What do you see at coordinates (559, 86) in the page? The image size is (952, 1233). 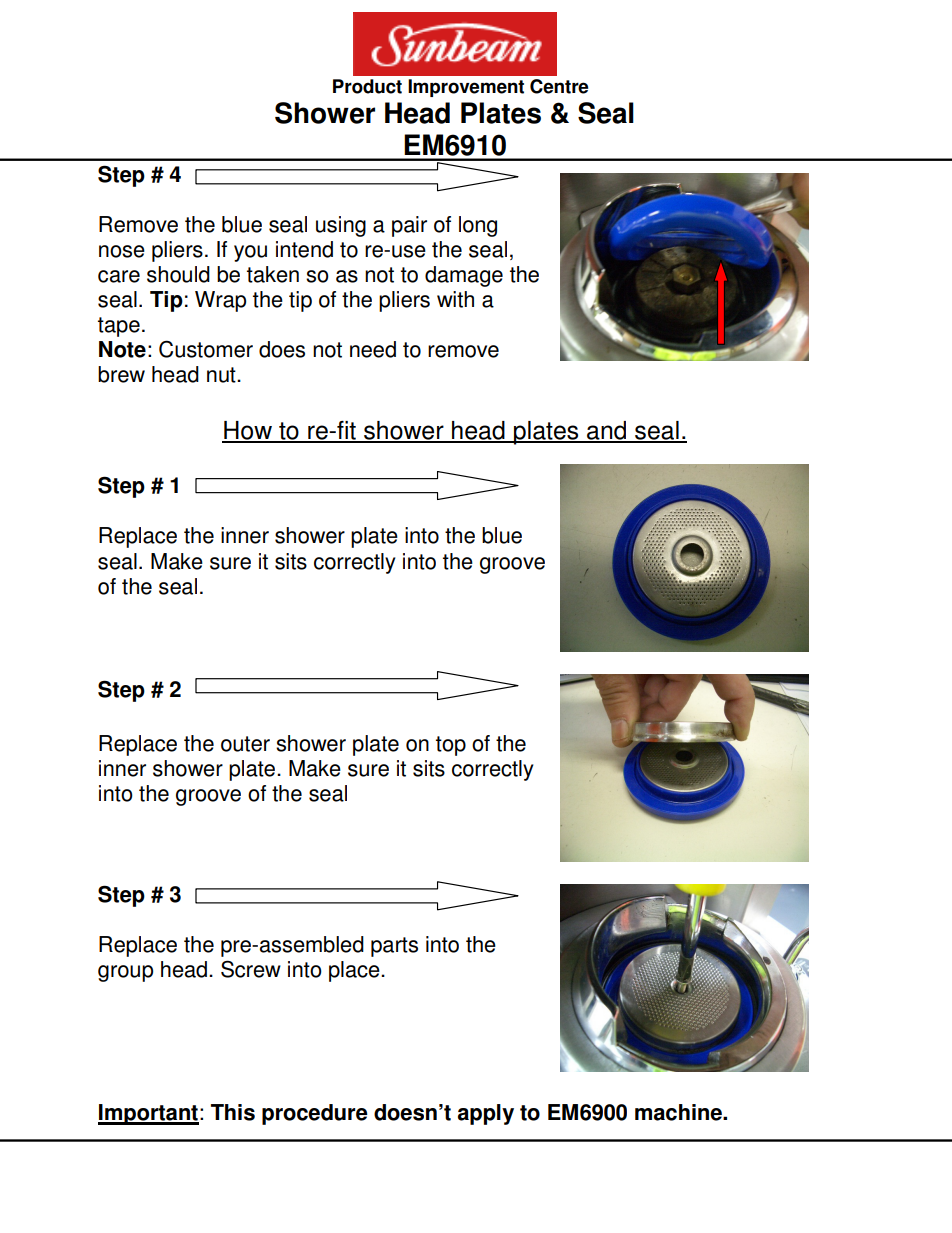 I see `Centre` at bounding box center [559, 86].
